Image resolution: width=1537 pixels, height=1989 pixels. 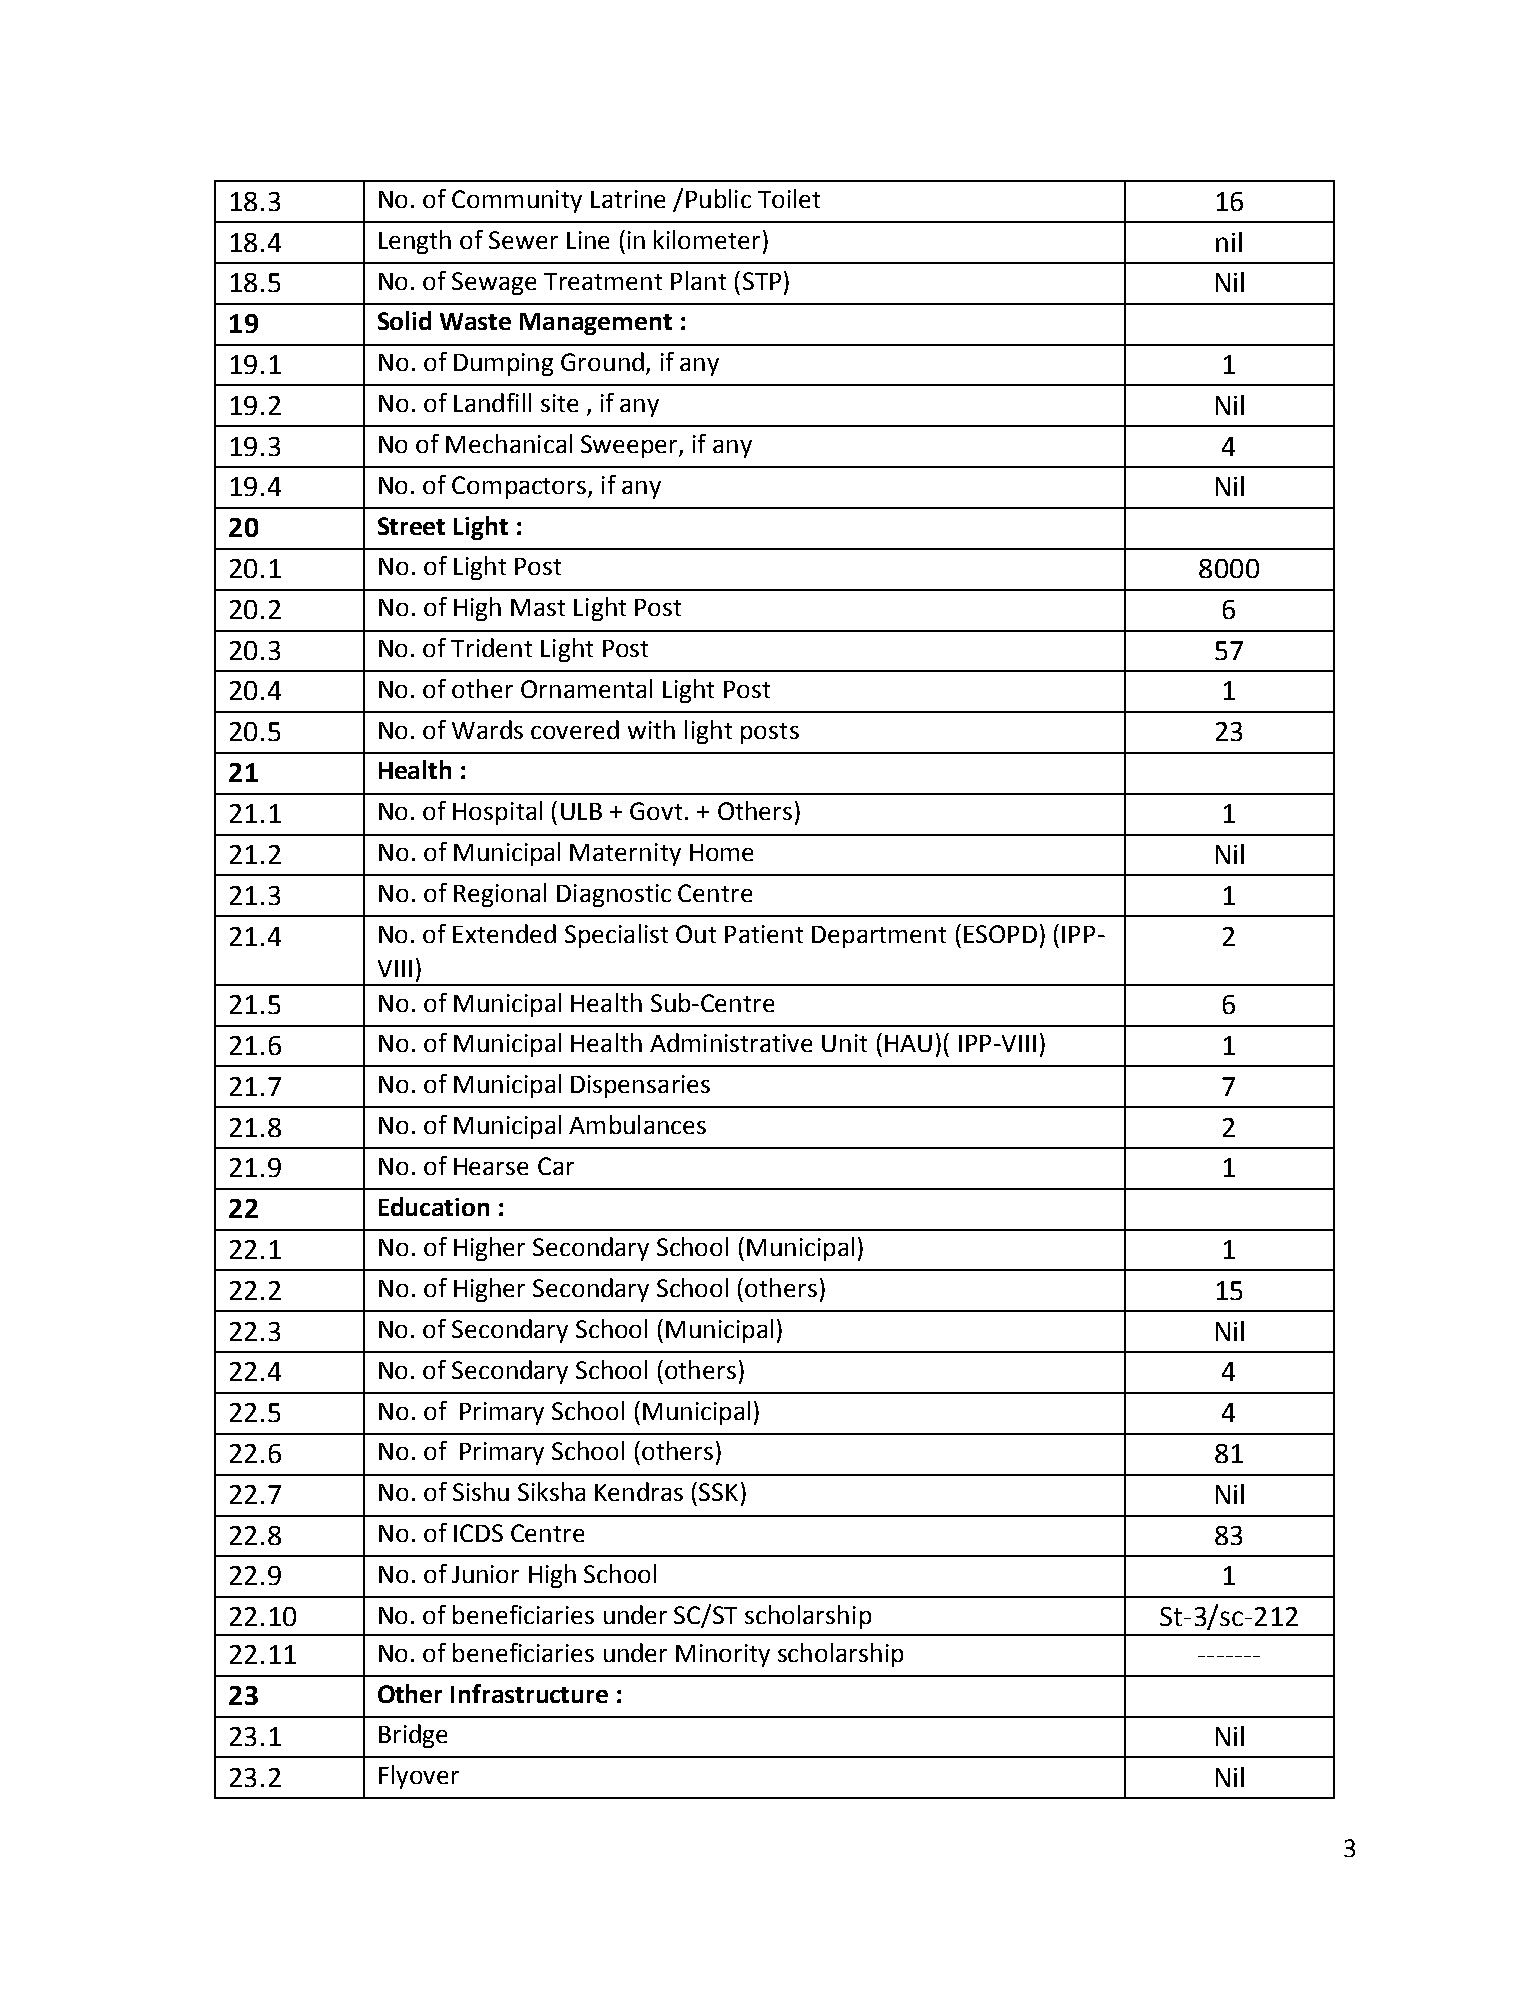 What do you see at coordinates (494, 283) in the screenshot?
I see `Sewage` at bounding box center [494, 283].
